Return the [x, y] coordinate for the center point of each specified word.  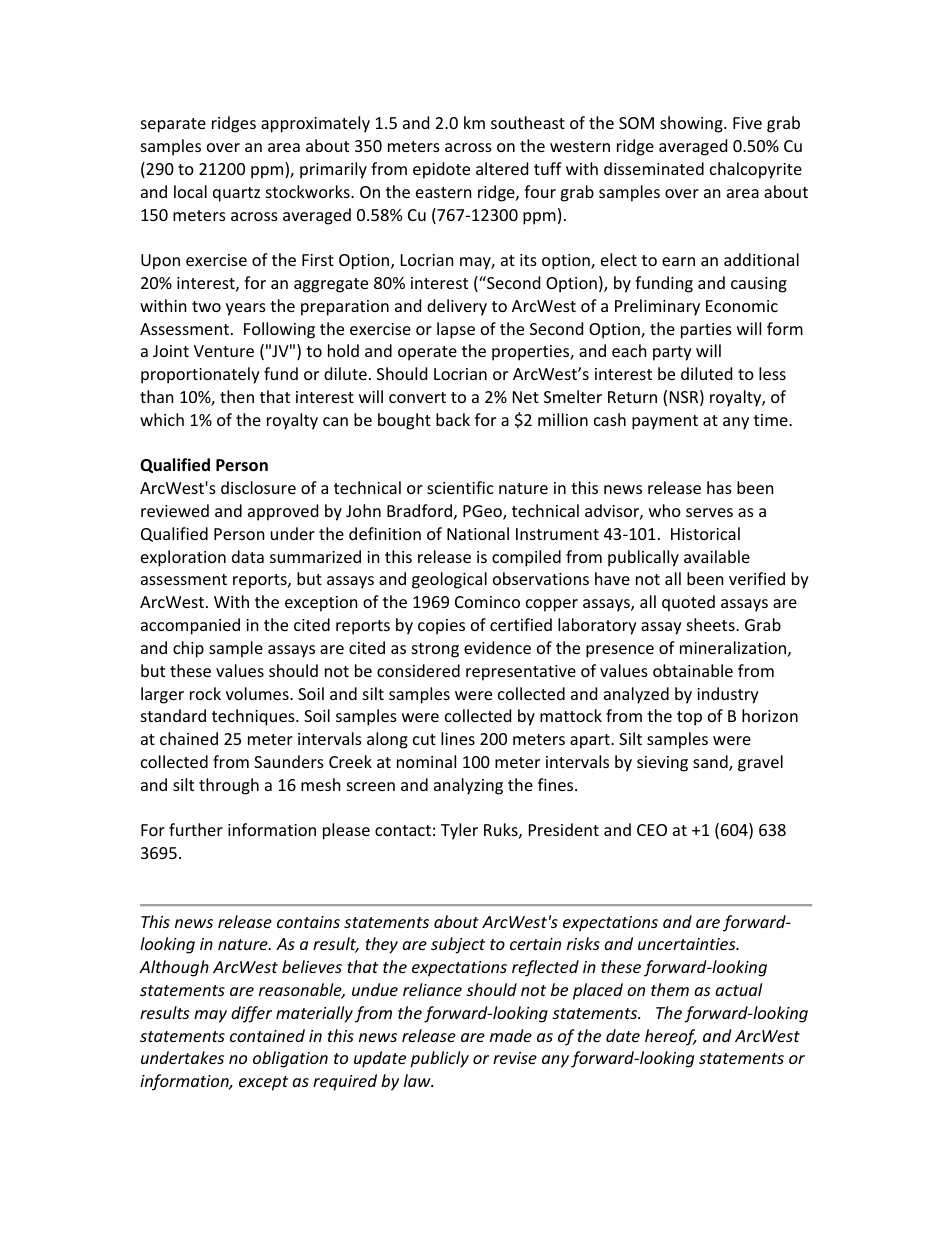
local [190, 191]
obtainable [693, 670]
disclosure [258, 487]
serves [709, 512]
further [196, 829]
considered [418, 670]
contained [267, 1035]
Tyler [459, 831]
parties [706, 331]
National [478, 533]
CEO [652, 830]
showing [692, 124]
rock [205, 693]
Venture [224, 351]
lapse [456, 330]
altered [502, 168]
